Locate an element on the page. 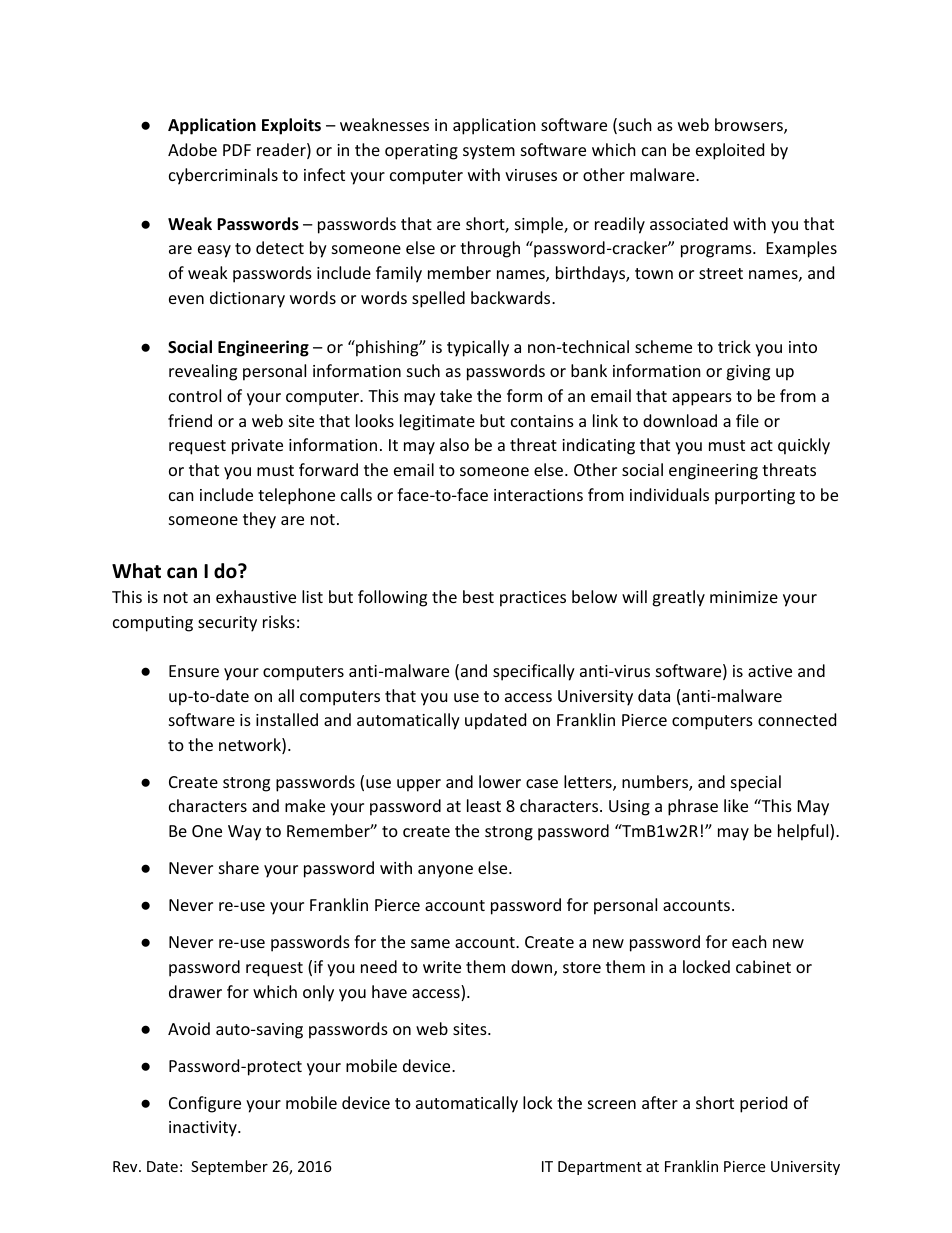 Image resolution: width=952 pixels, height=1233 pixels. inactivity is located at coordinates (204, 1129).
